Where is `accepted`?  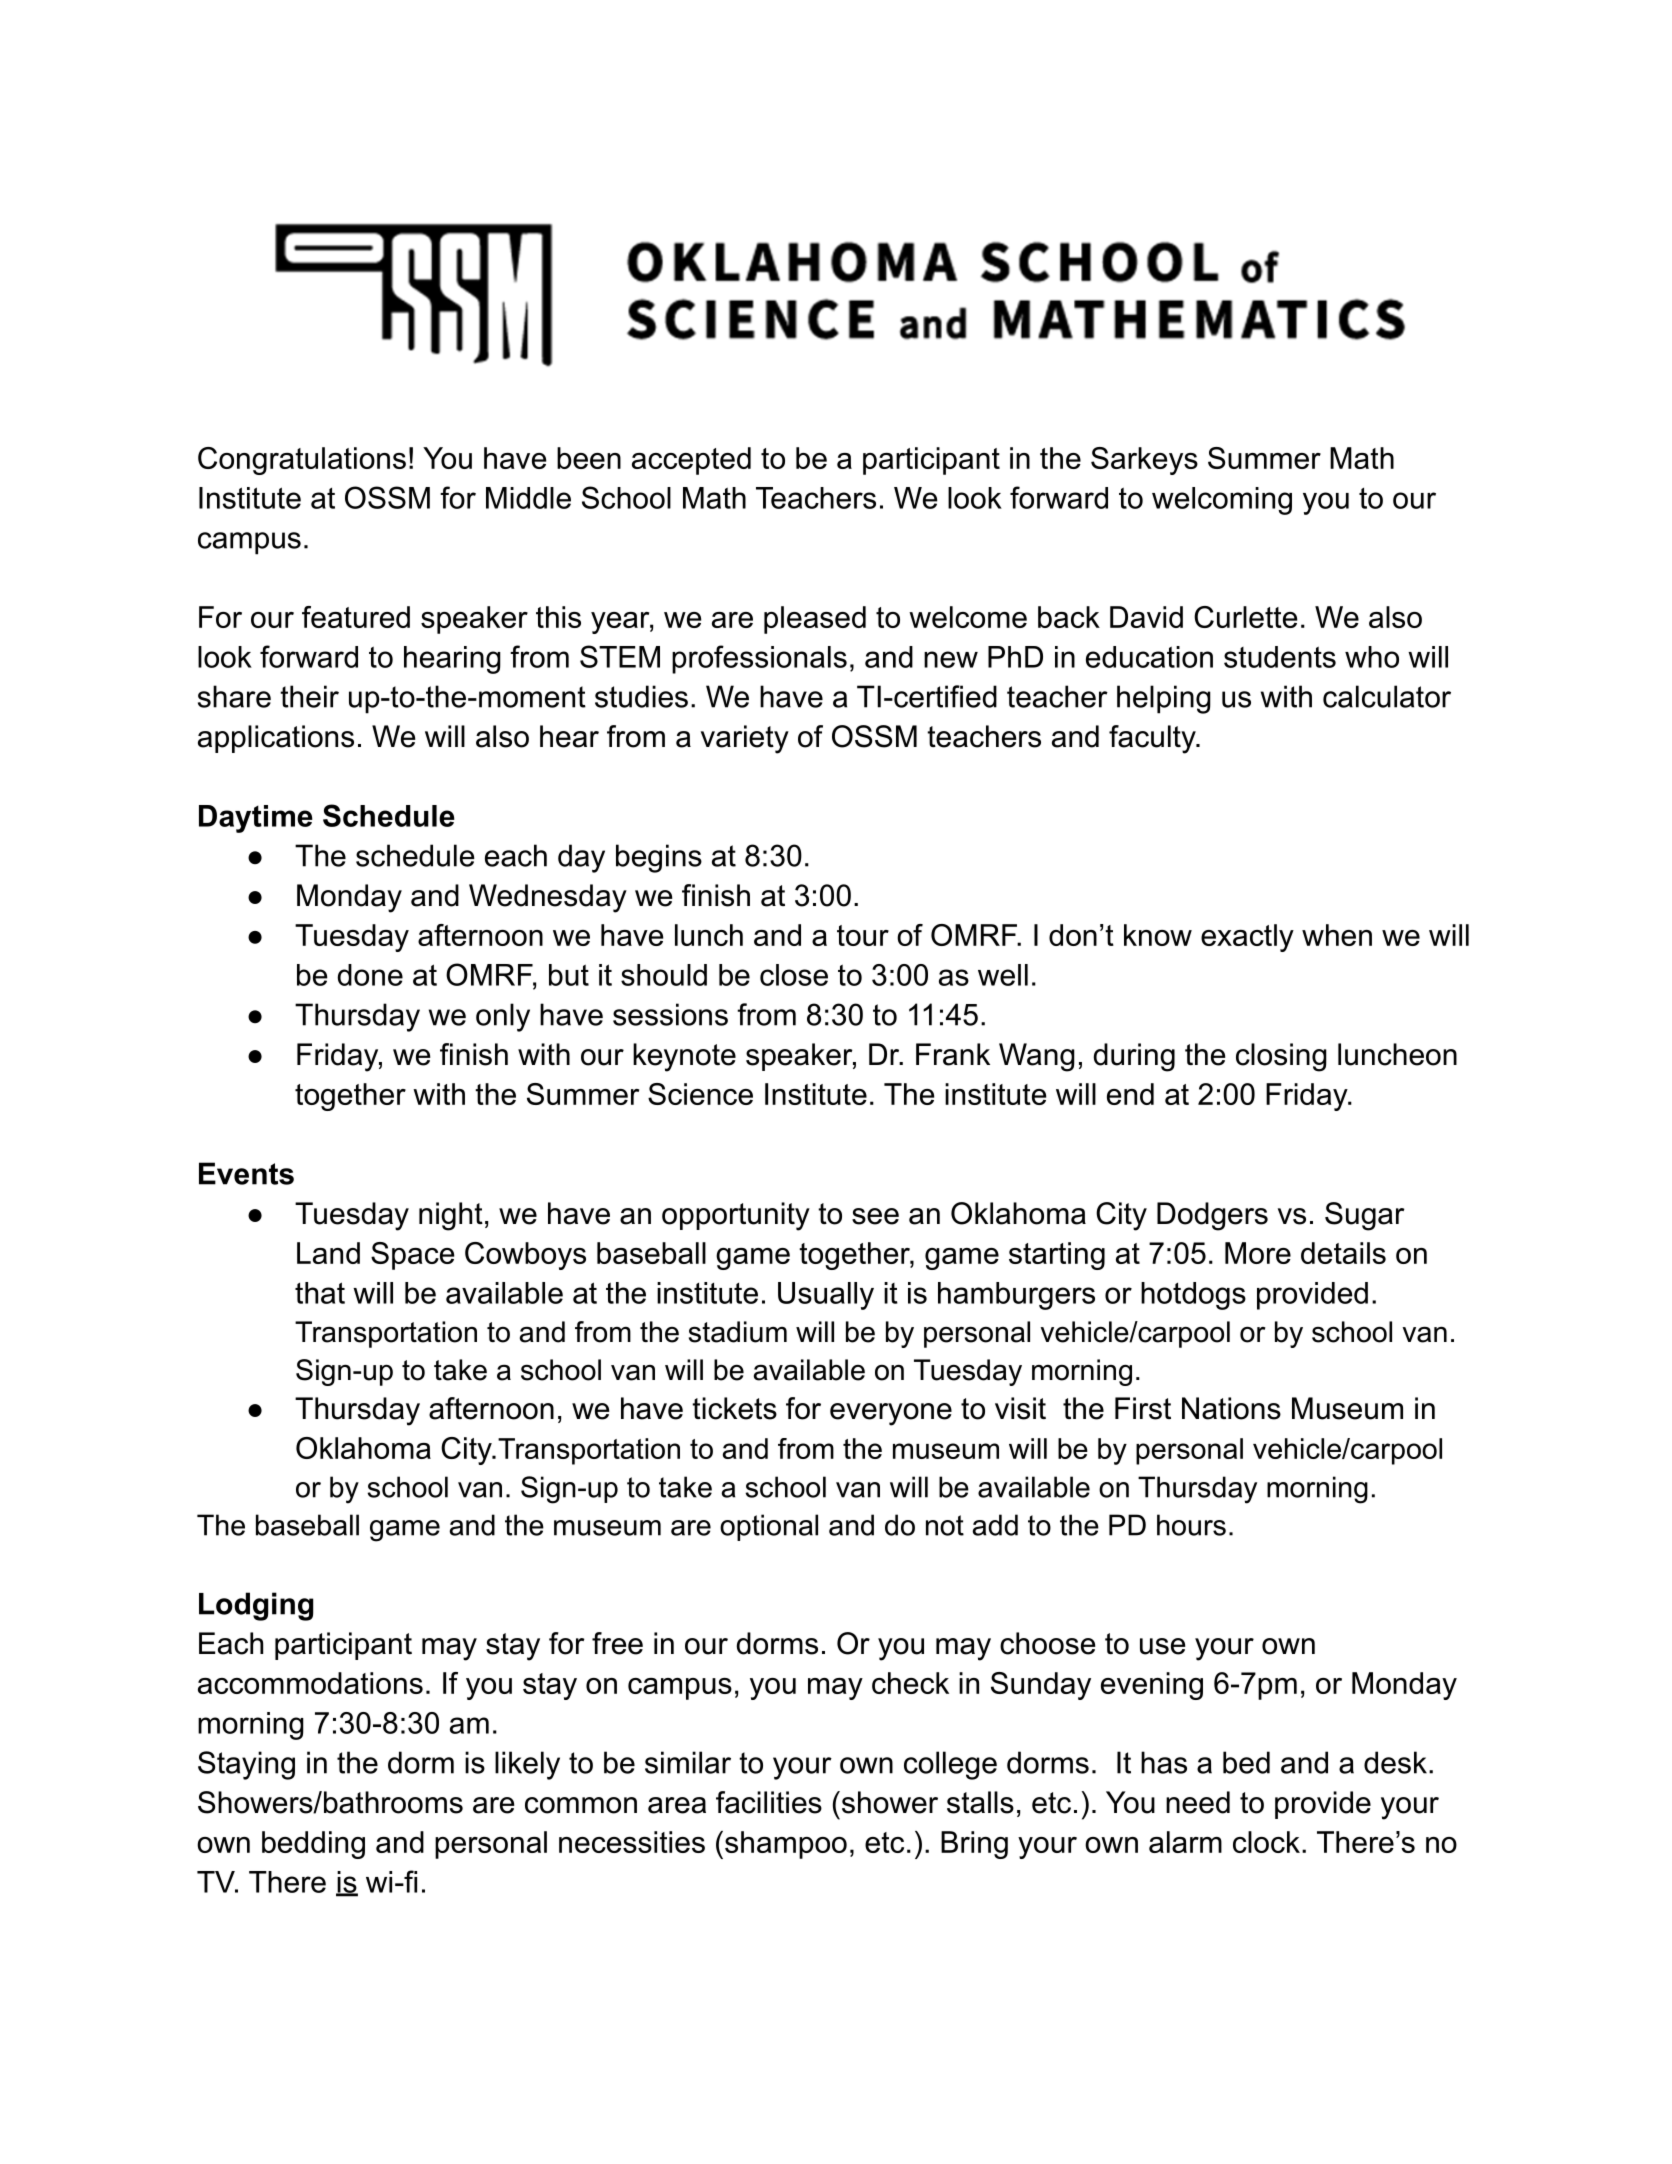
accepted is located at coordinates (691, 461).
